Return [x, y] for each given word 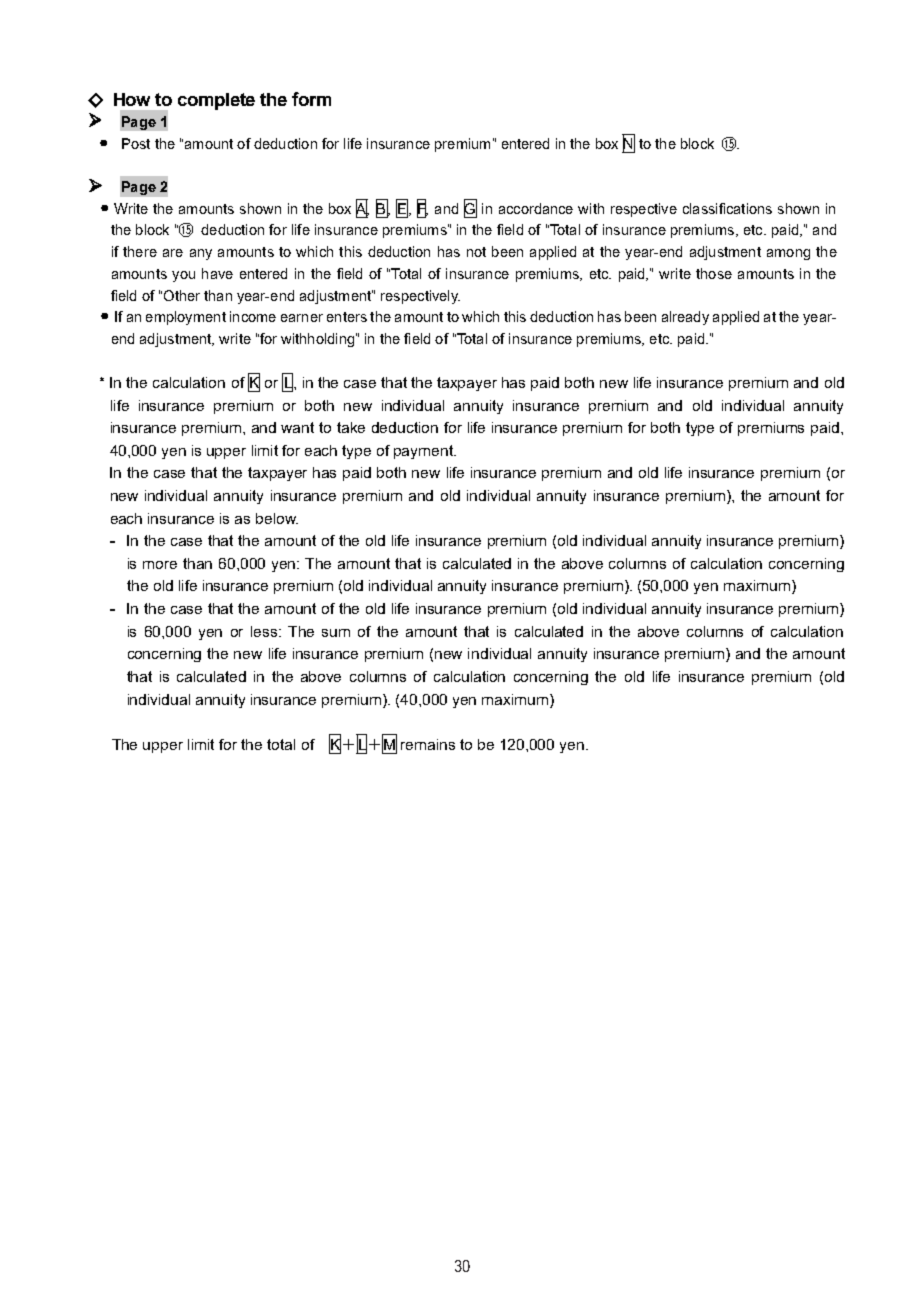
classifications [727, 208]
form [311, 99]
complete [216, 101]
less [265, 631]
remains [428, 744]
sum [336, 633]
